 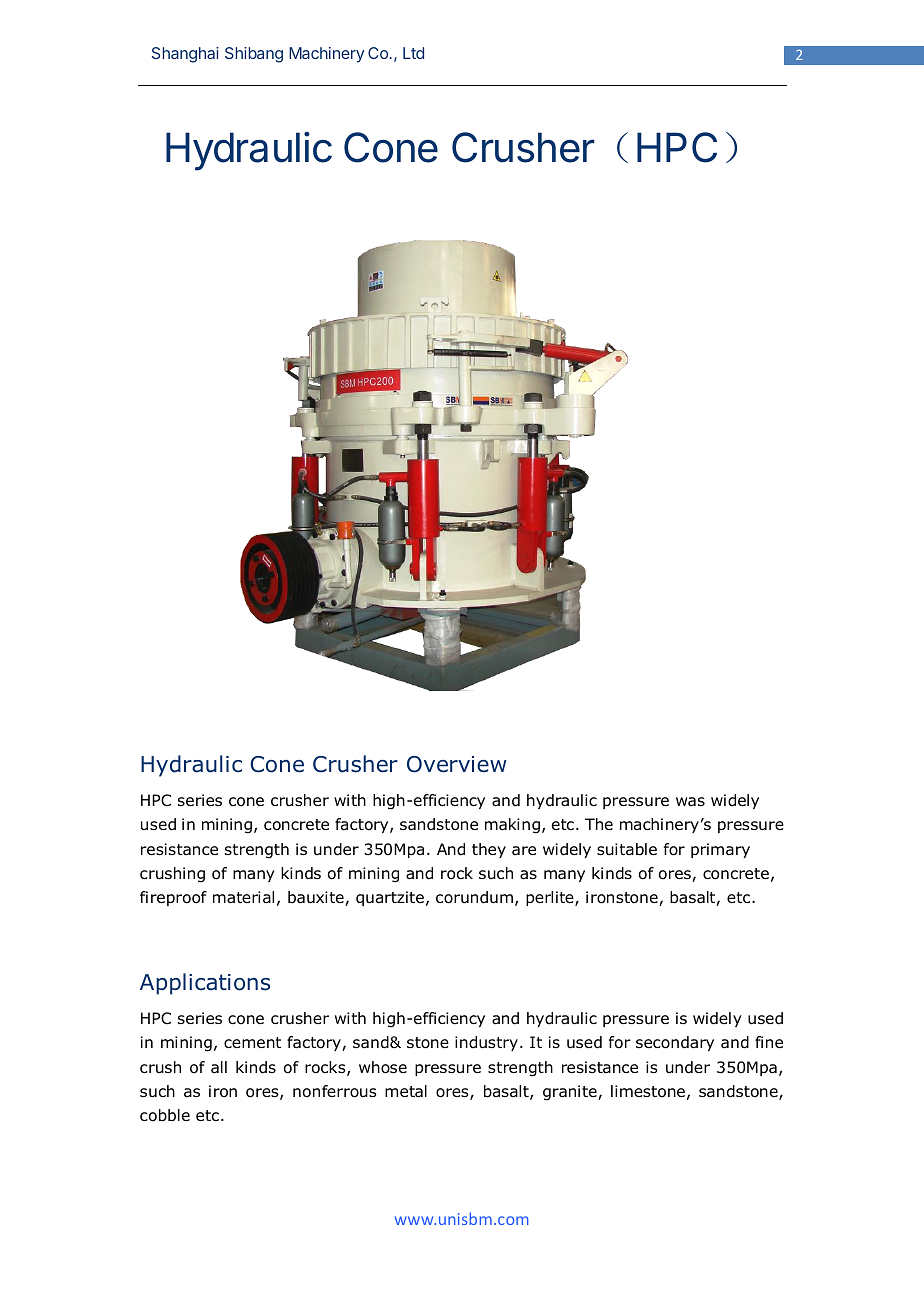 What do you see at coordinates (219, 1067) in the image?
I see `all` at bounding box center [219, 1067].
